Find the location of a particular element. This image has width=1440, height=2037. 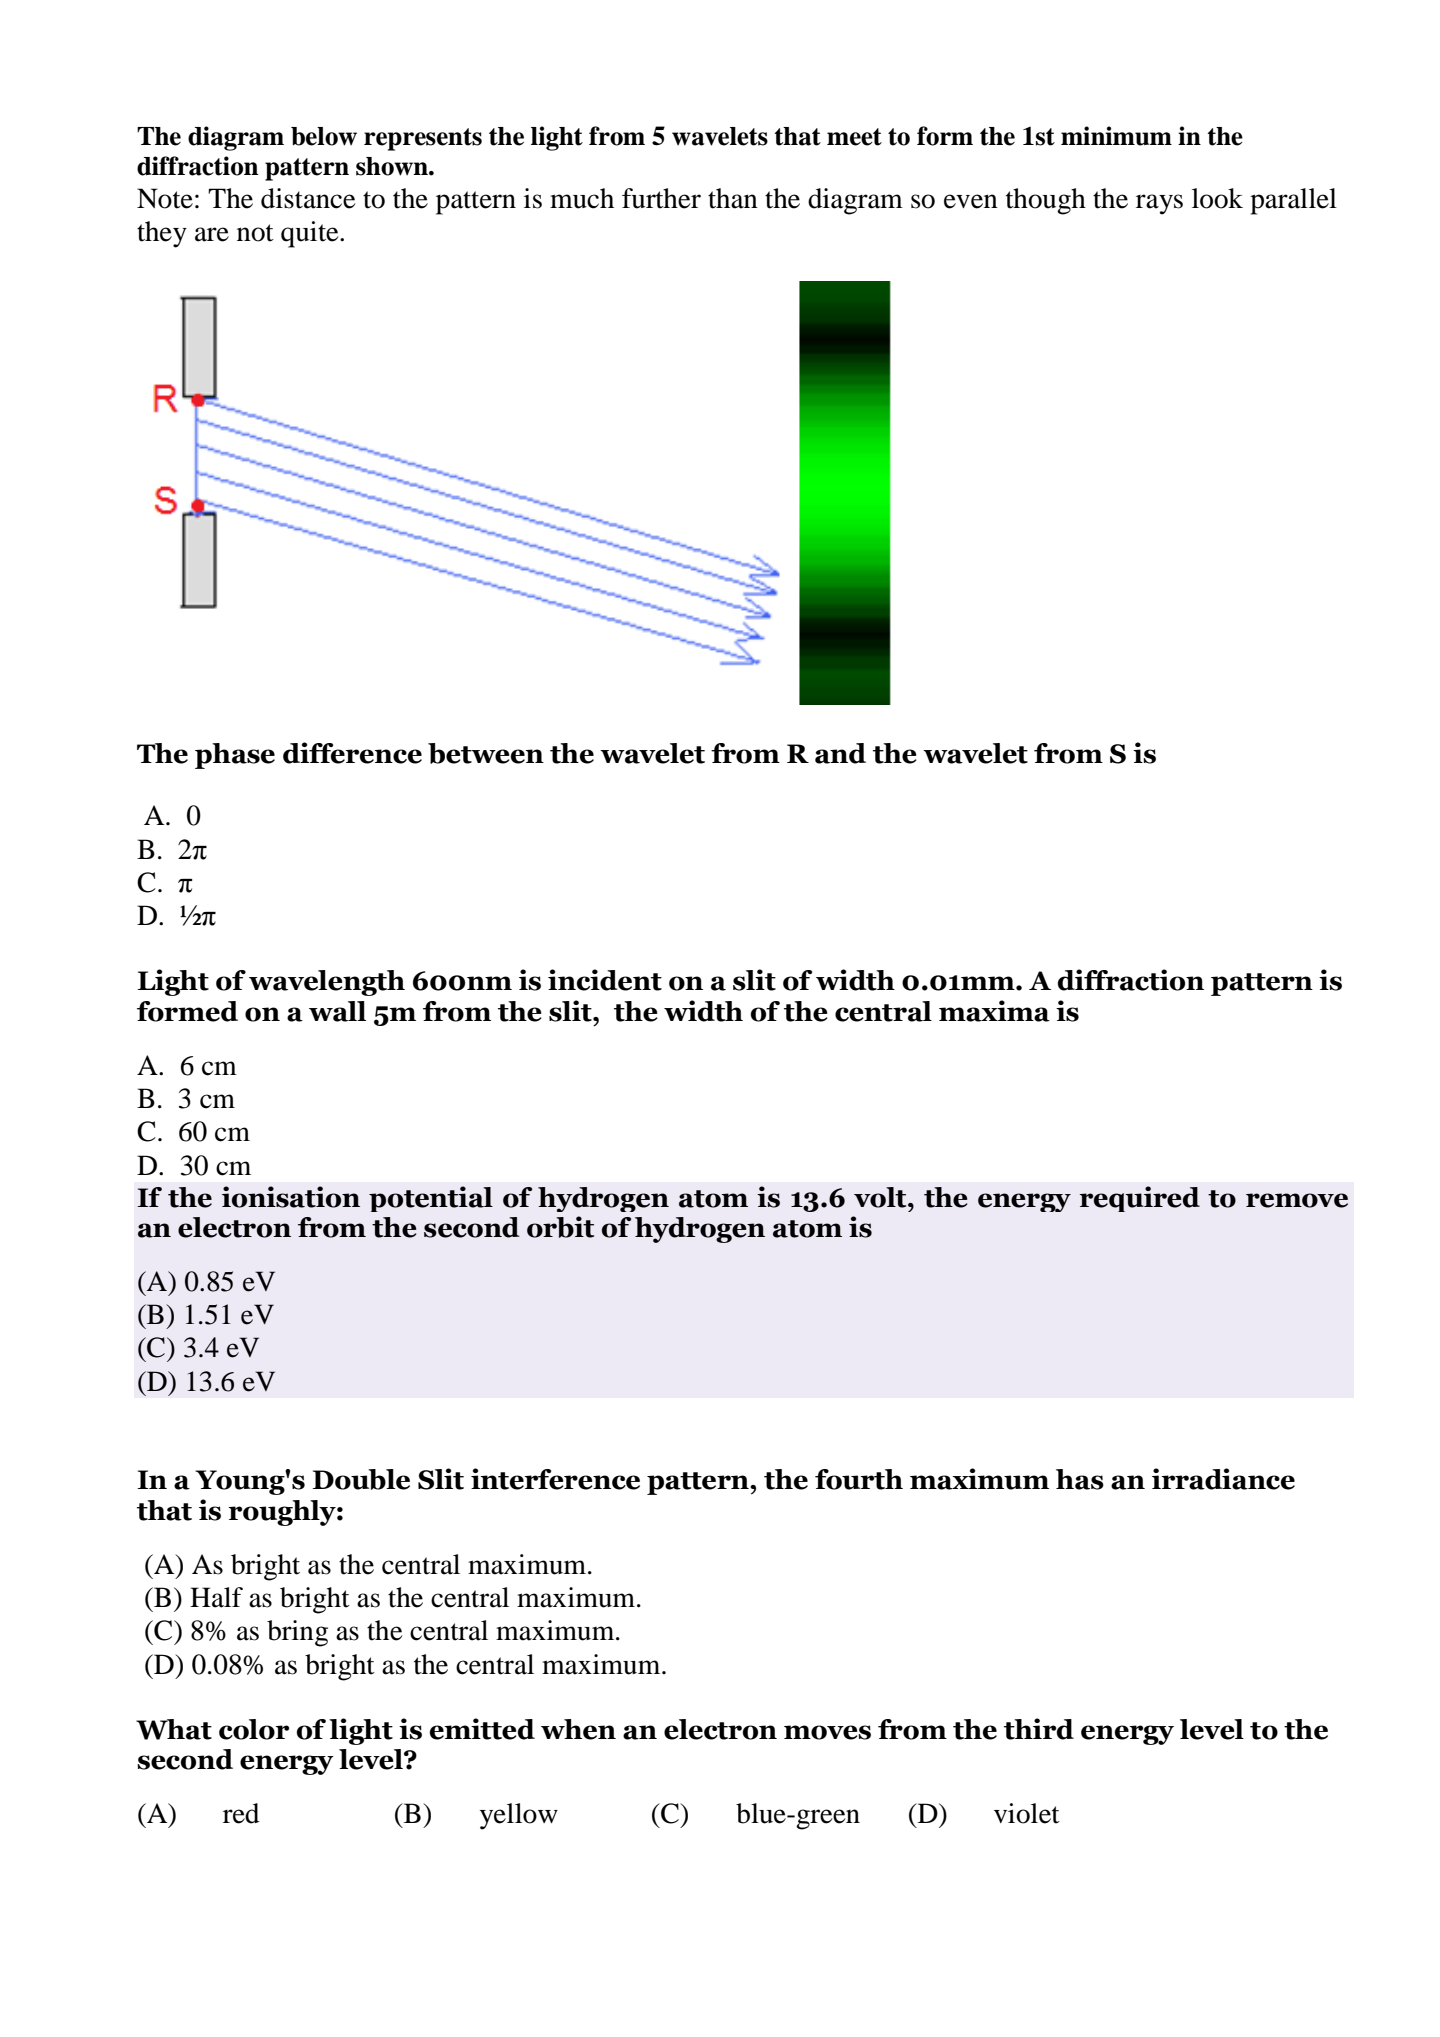

color is located at coordinates (254, 1729).
